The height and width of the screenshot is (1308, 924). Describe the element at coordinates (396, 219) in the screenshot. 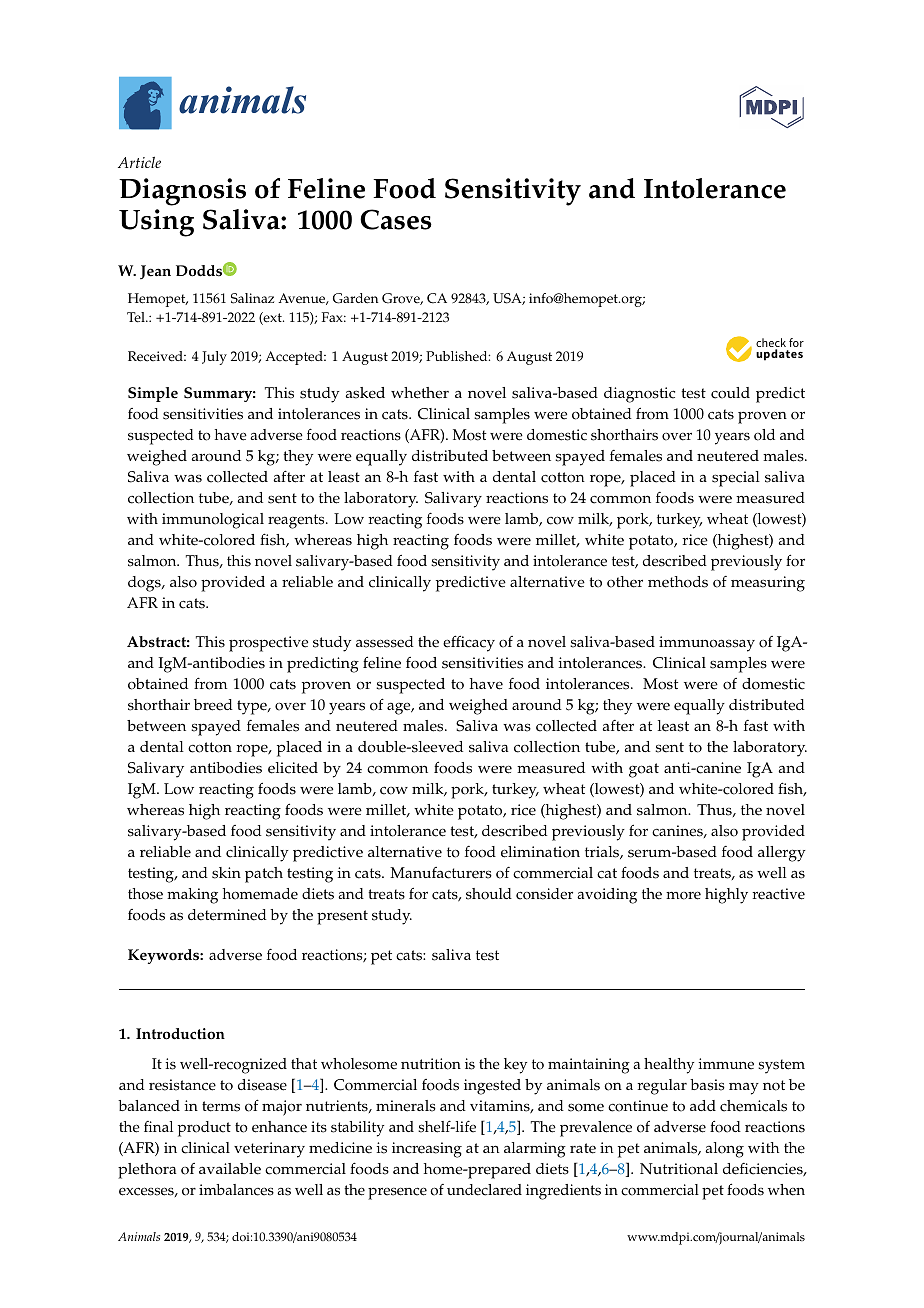

I see `Cases` at that location.
